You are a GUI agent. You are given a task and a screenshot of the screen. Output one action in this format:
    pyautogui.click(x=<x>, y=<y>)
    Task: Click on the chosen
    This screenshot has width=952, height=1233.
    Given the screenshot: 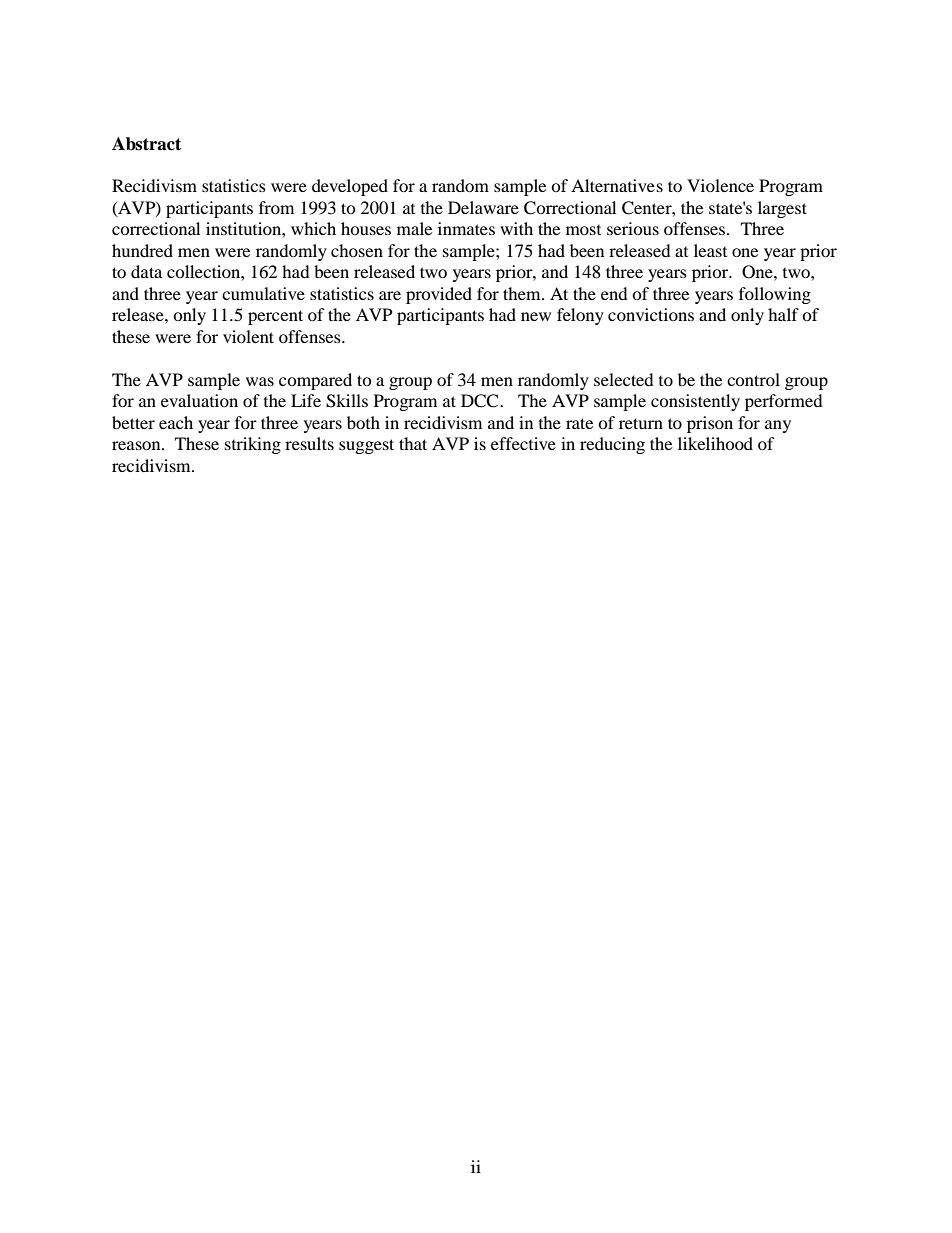 What is the action you would take?
    pyautogui.click(x=357, y=250)
